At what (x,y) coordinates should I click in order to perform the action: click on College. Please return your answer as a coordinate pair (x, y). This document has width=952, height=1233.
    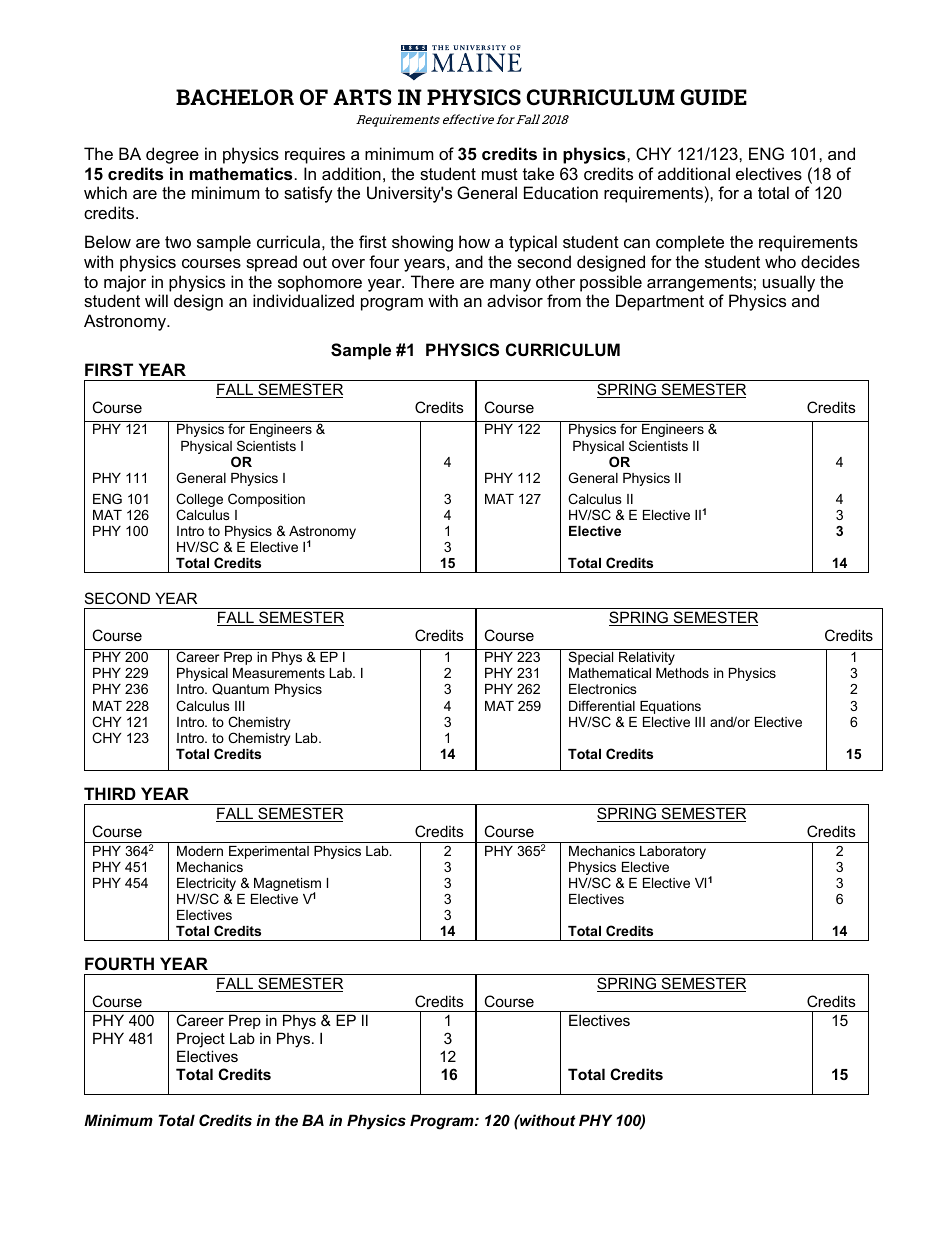
    Looking at the image, I should click on (199, 500).
